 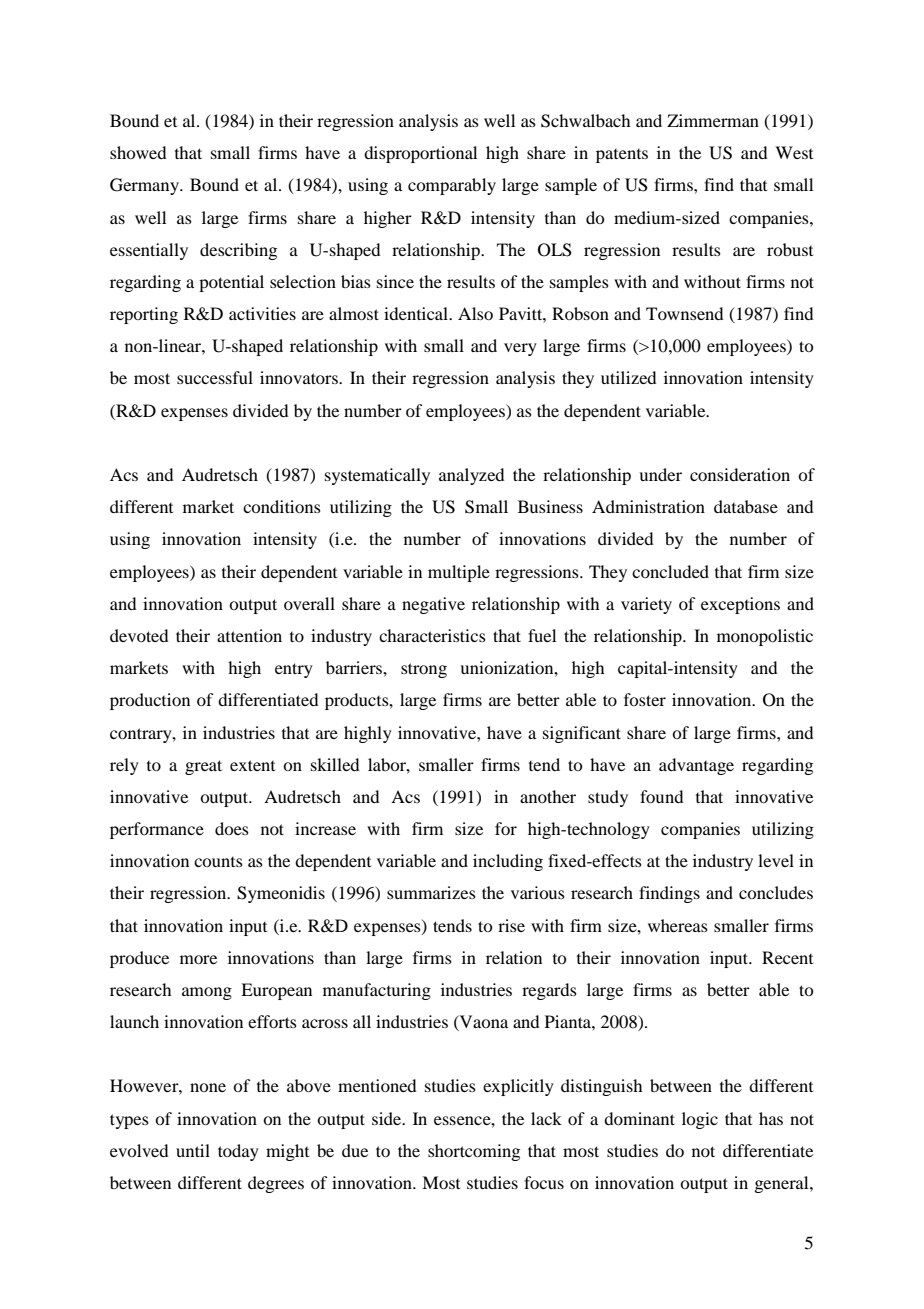 I want to click on Zimmerman, so click(x=713, y=120).
